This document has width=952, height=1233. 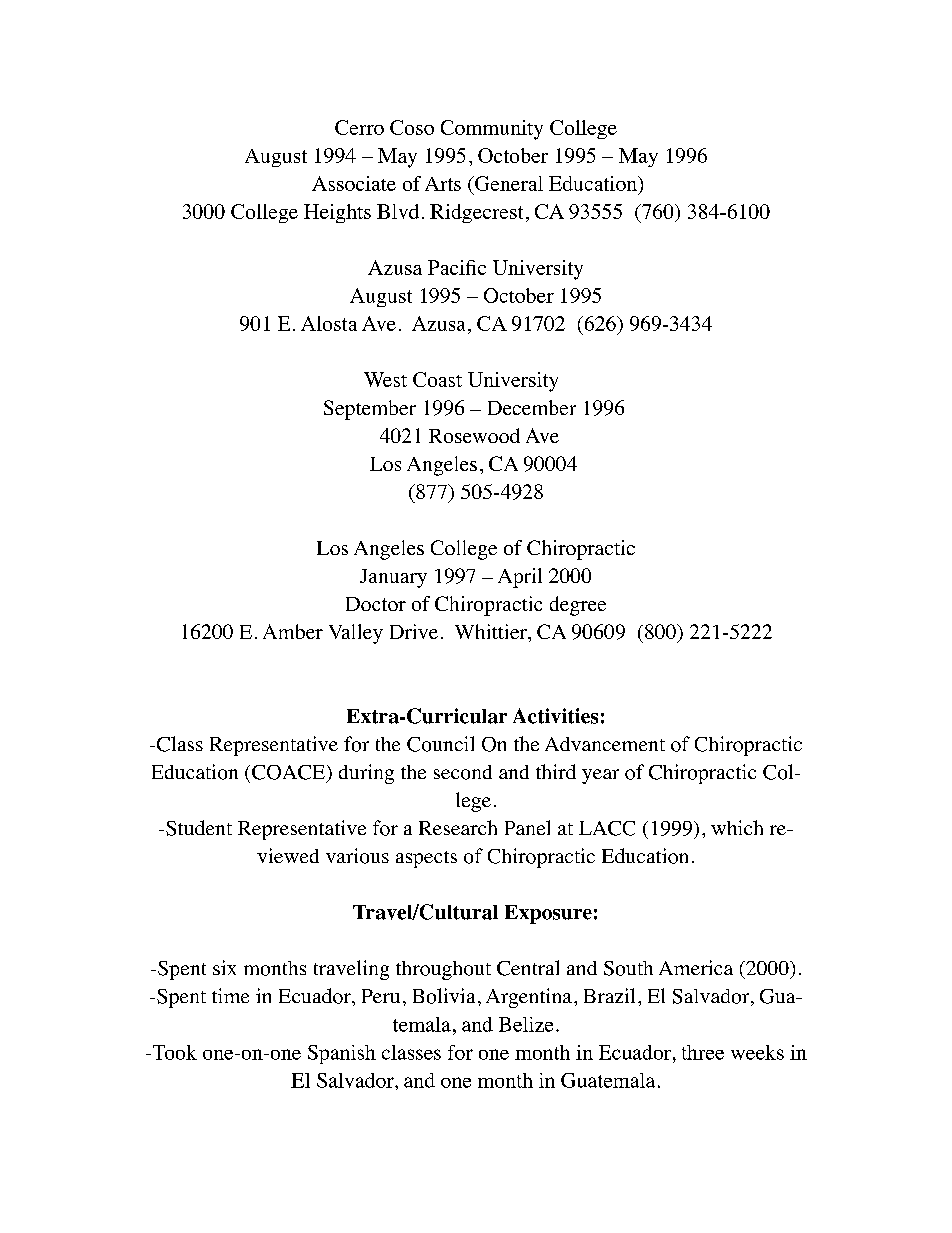 I want to click on degree, so click(x=578, y=606).
